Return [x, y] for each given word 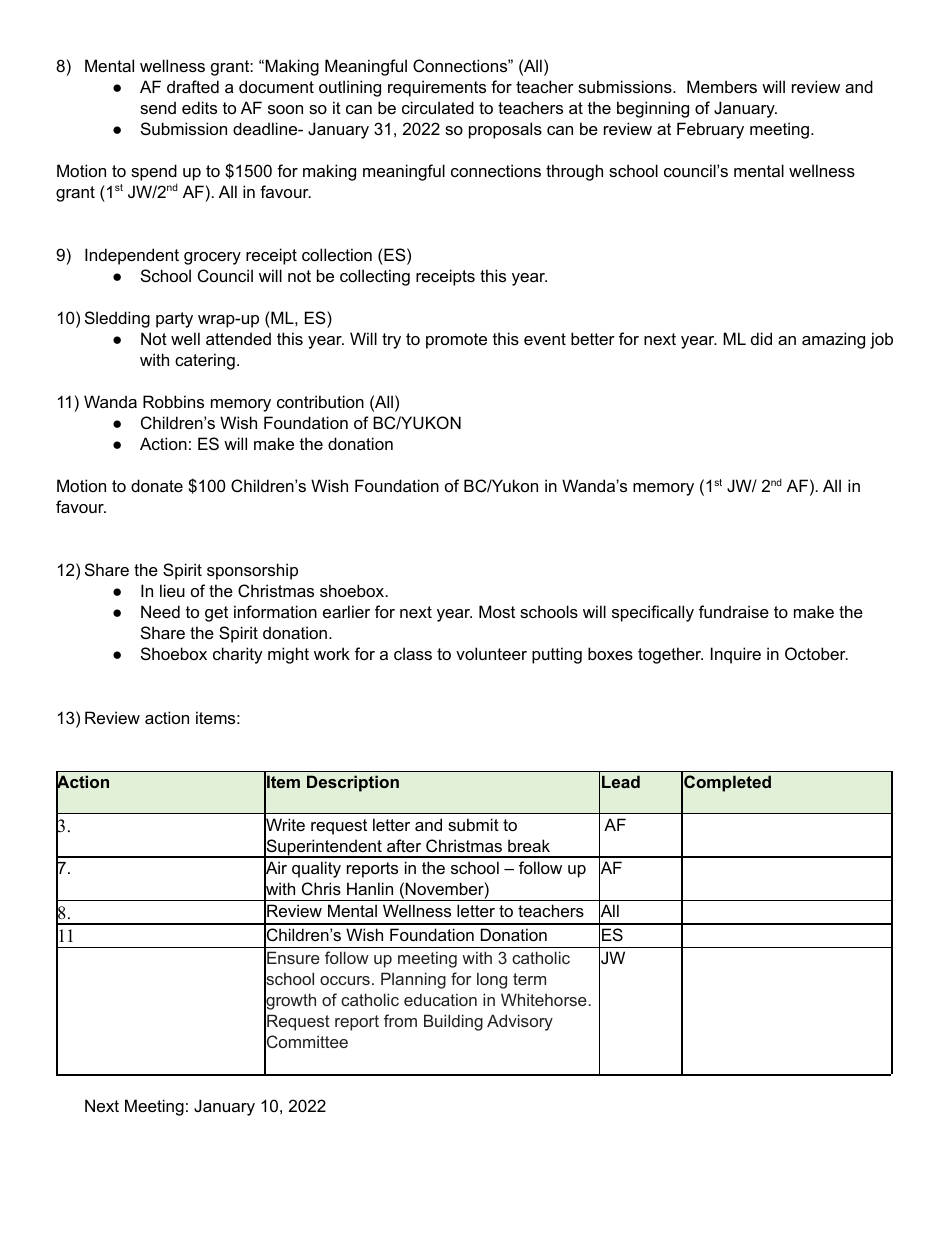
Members [722, 86]
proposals [505, 130]
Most [497, 611]
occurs [345, 980]
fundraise [734, 611]
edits [199, 107]
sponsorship [252, 571]
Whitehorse [544, 999]
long [492, 980]
